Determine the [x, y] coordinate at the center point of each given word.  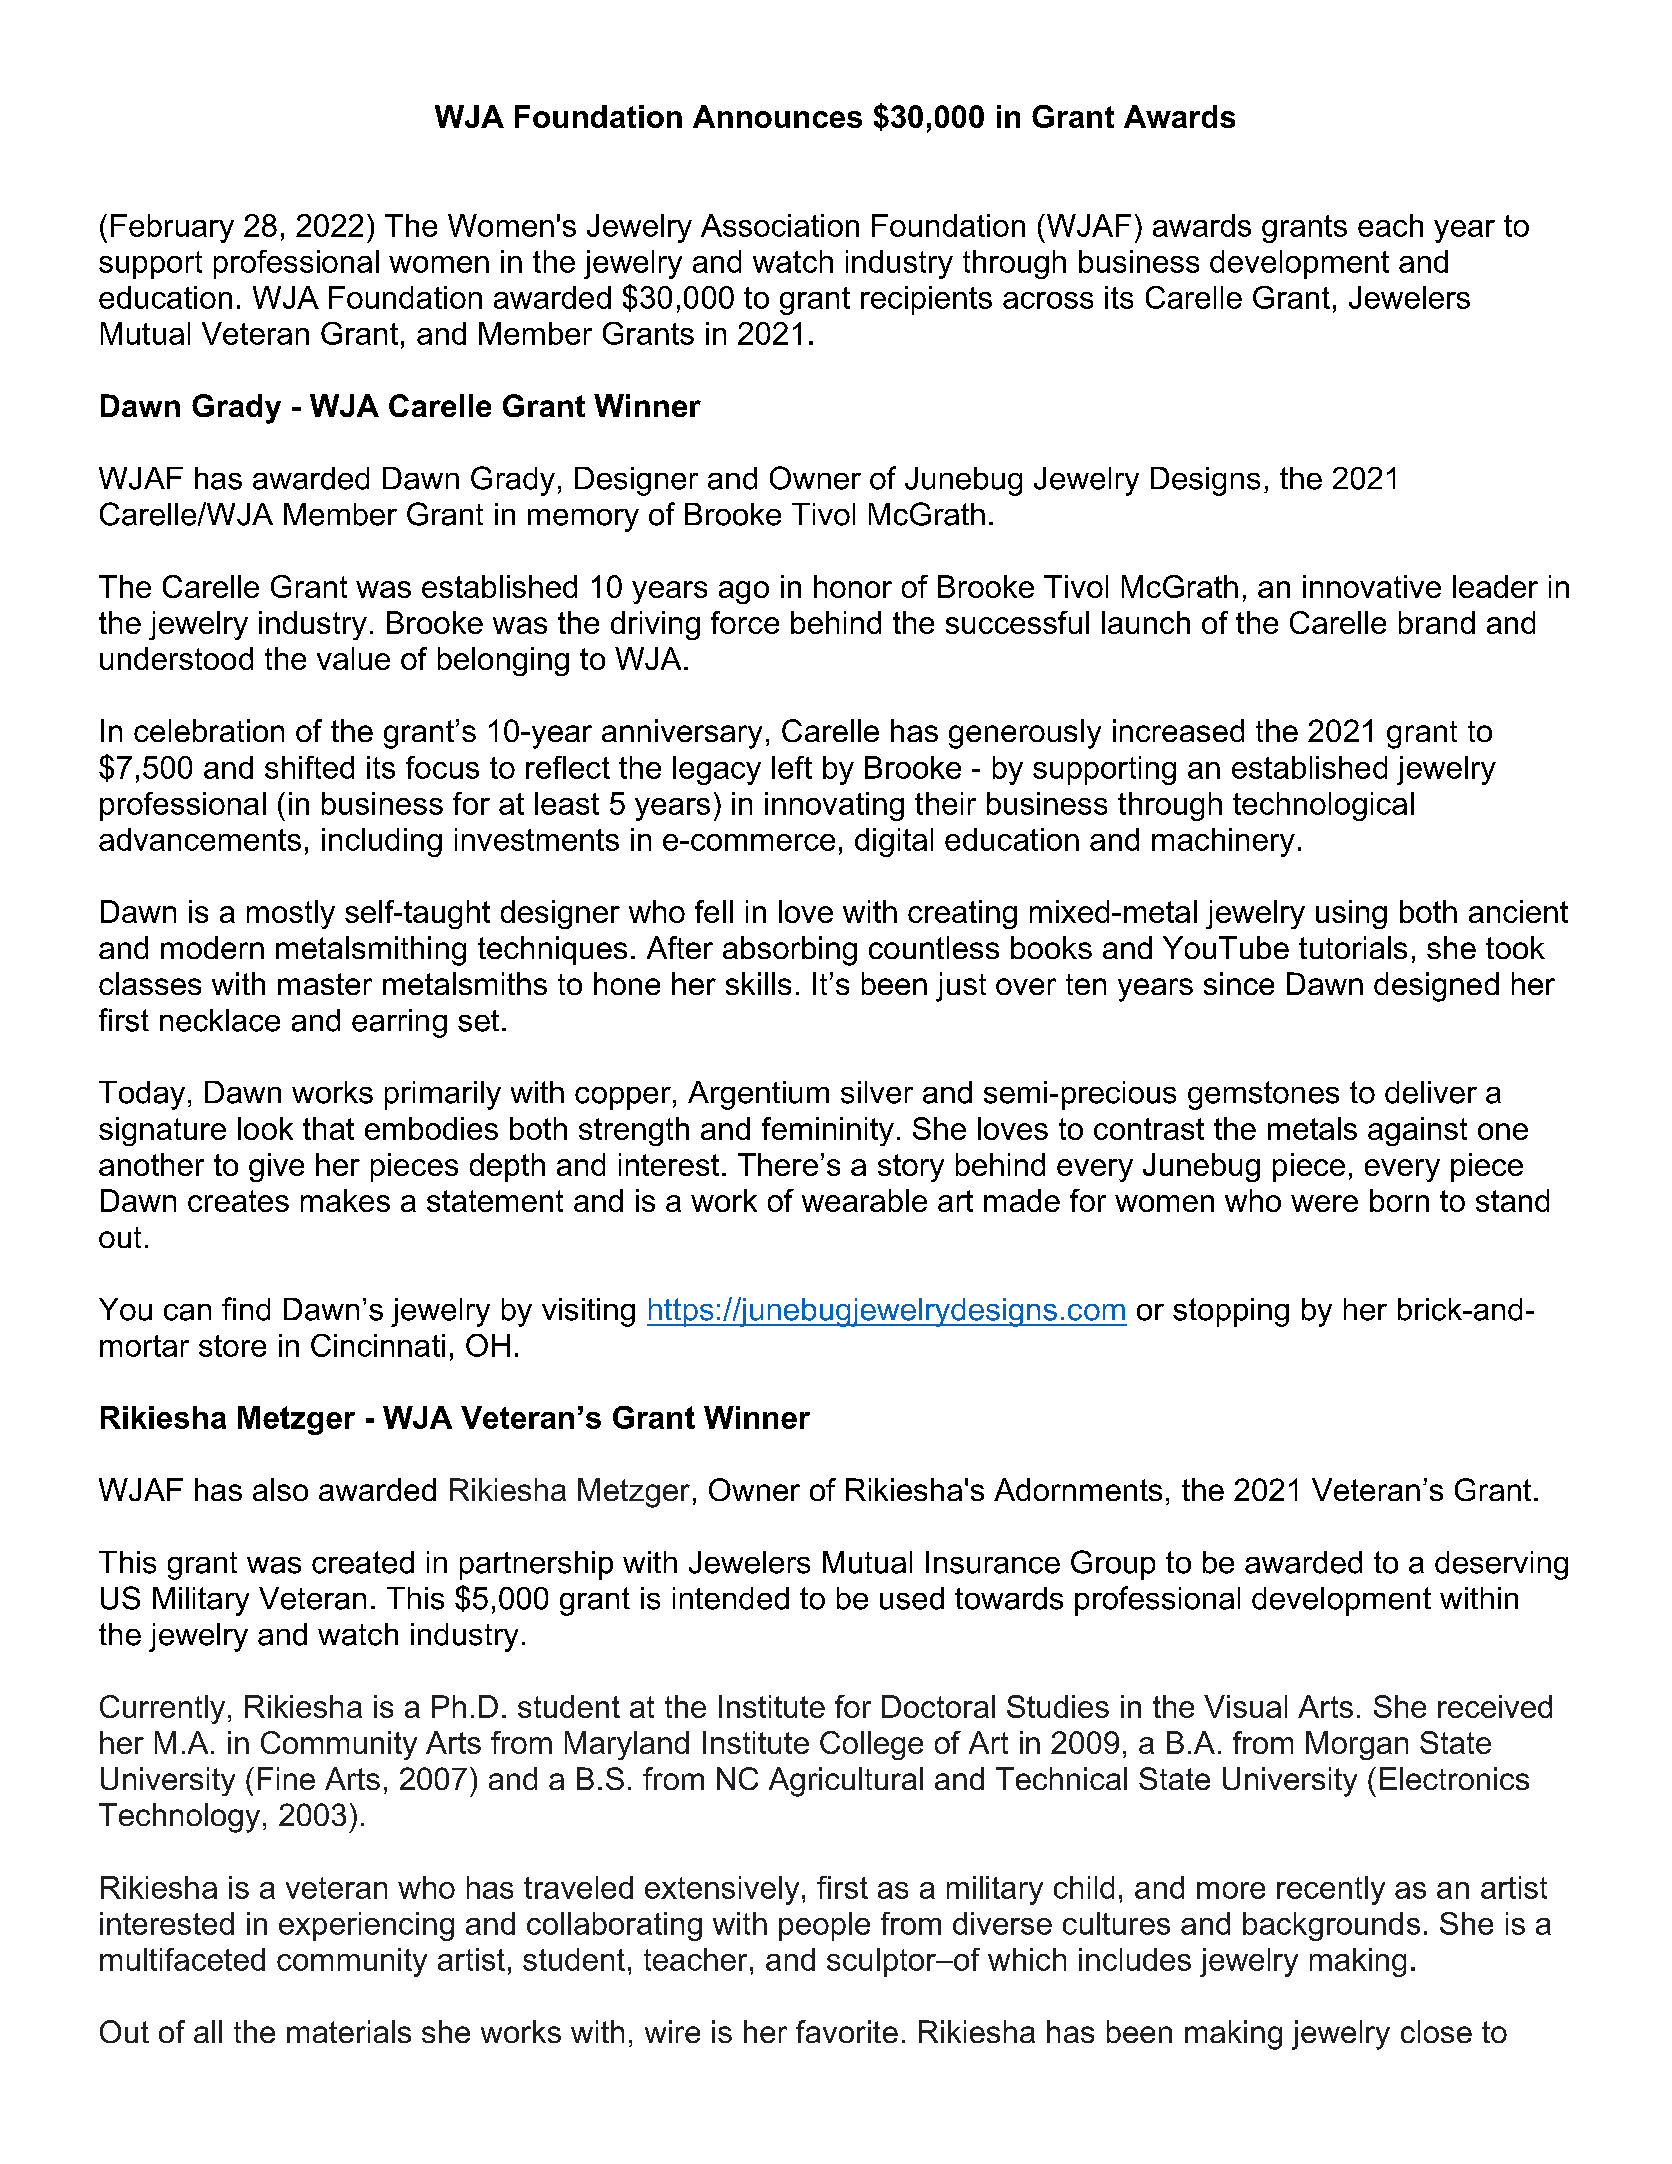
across [1048, 300]
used [912, 1598]
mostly [291, 914]
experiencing [366, 1926]
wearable [864, 1200]
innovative [1372, 586]
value [353, 658]
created [363, 1562]
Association [780, 225]
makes [345, 1200]
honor [853, 586]
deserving [1501, 1565]
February [172, 228]
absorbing [790, 951]
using [1351, 914]
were [1324, 1203]
